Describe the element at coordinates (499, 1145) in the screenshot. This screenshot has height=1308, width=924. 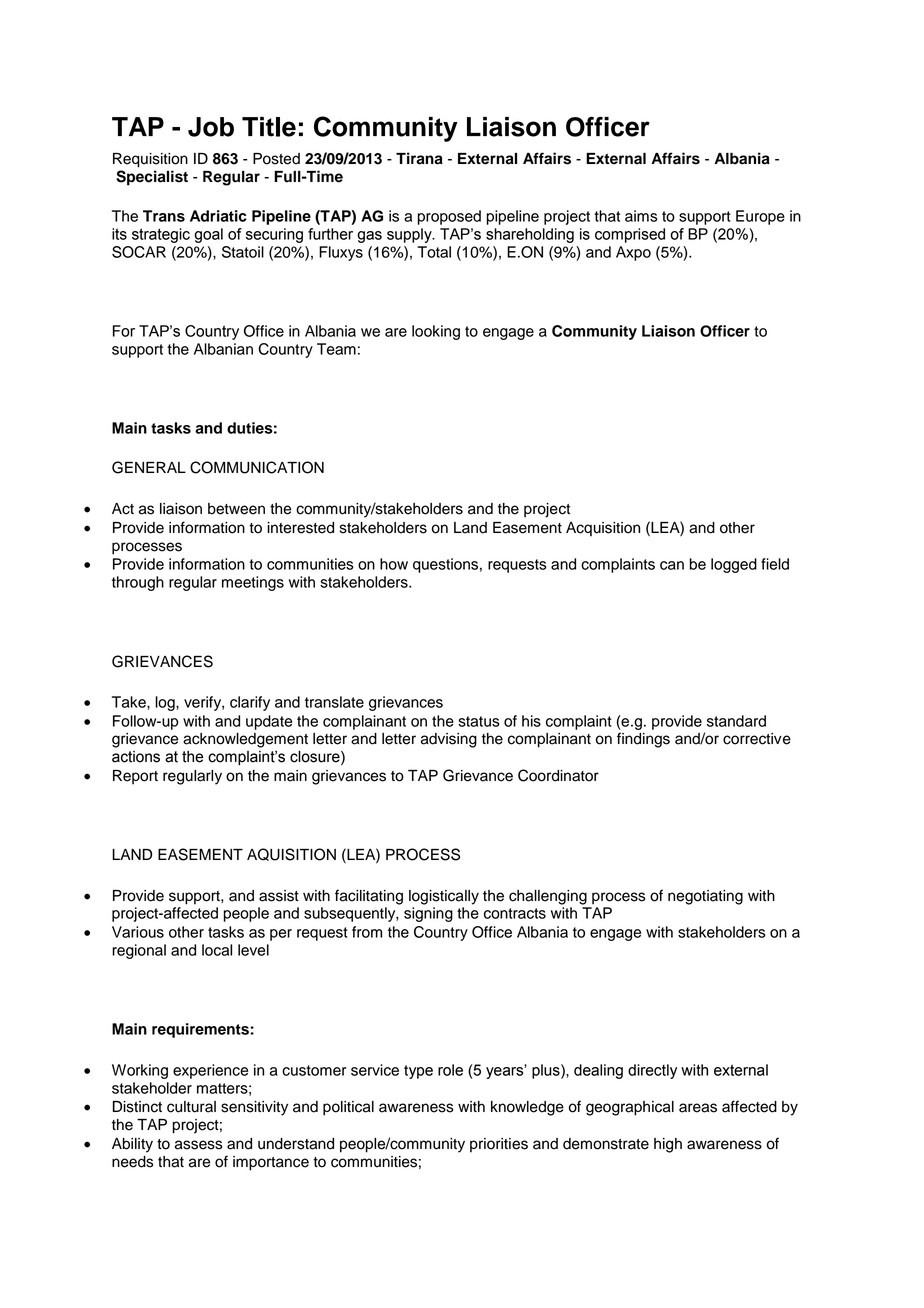
I see `priorities` at that location.
